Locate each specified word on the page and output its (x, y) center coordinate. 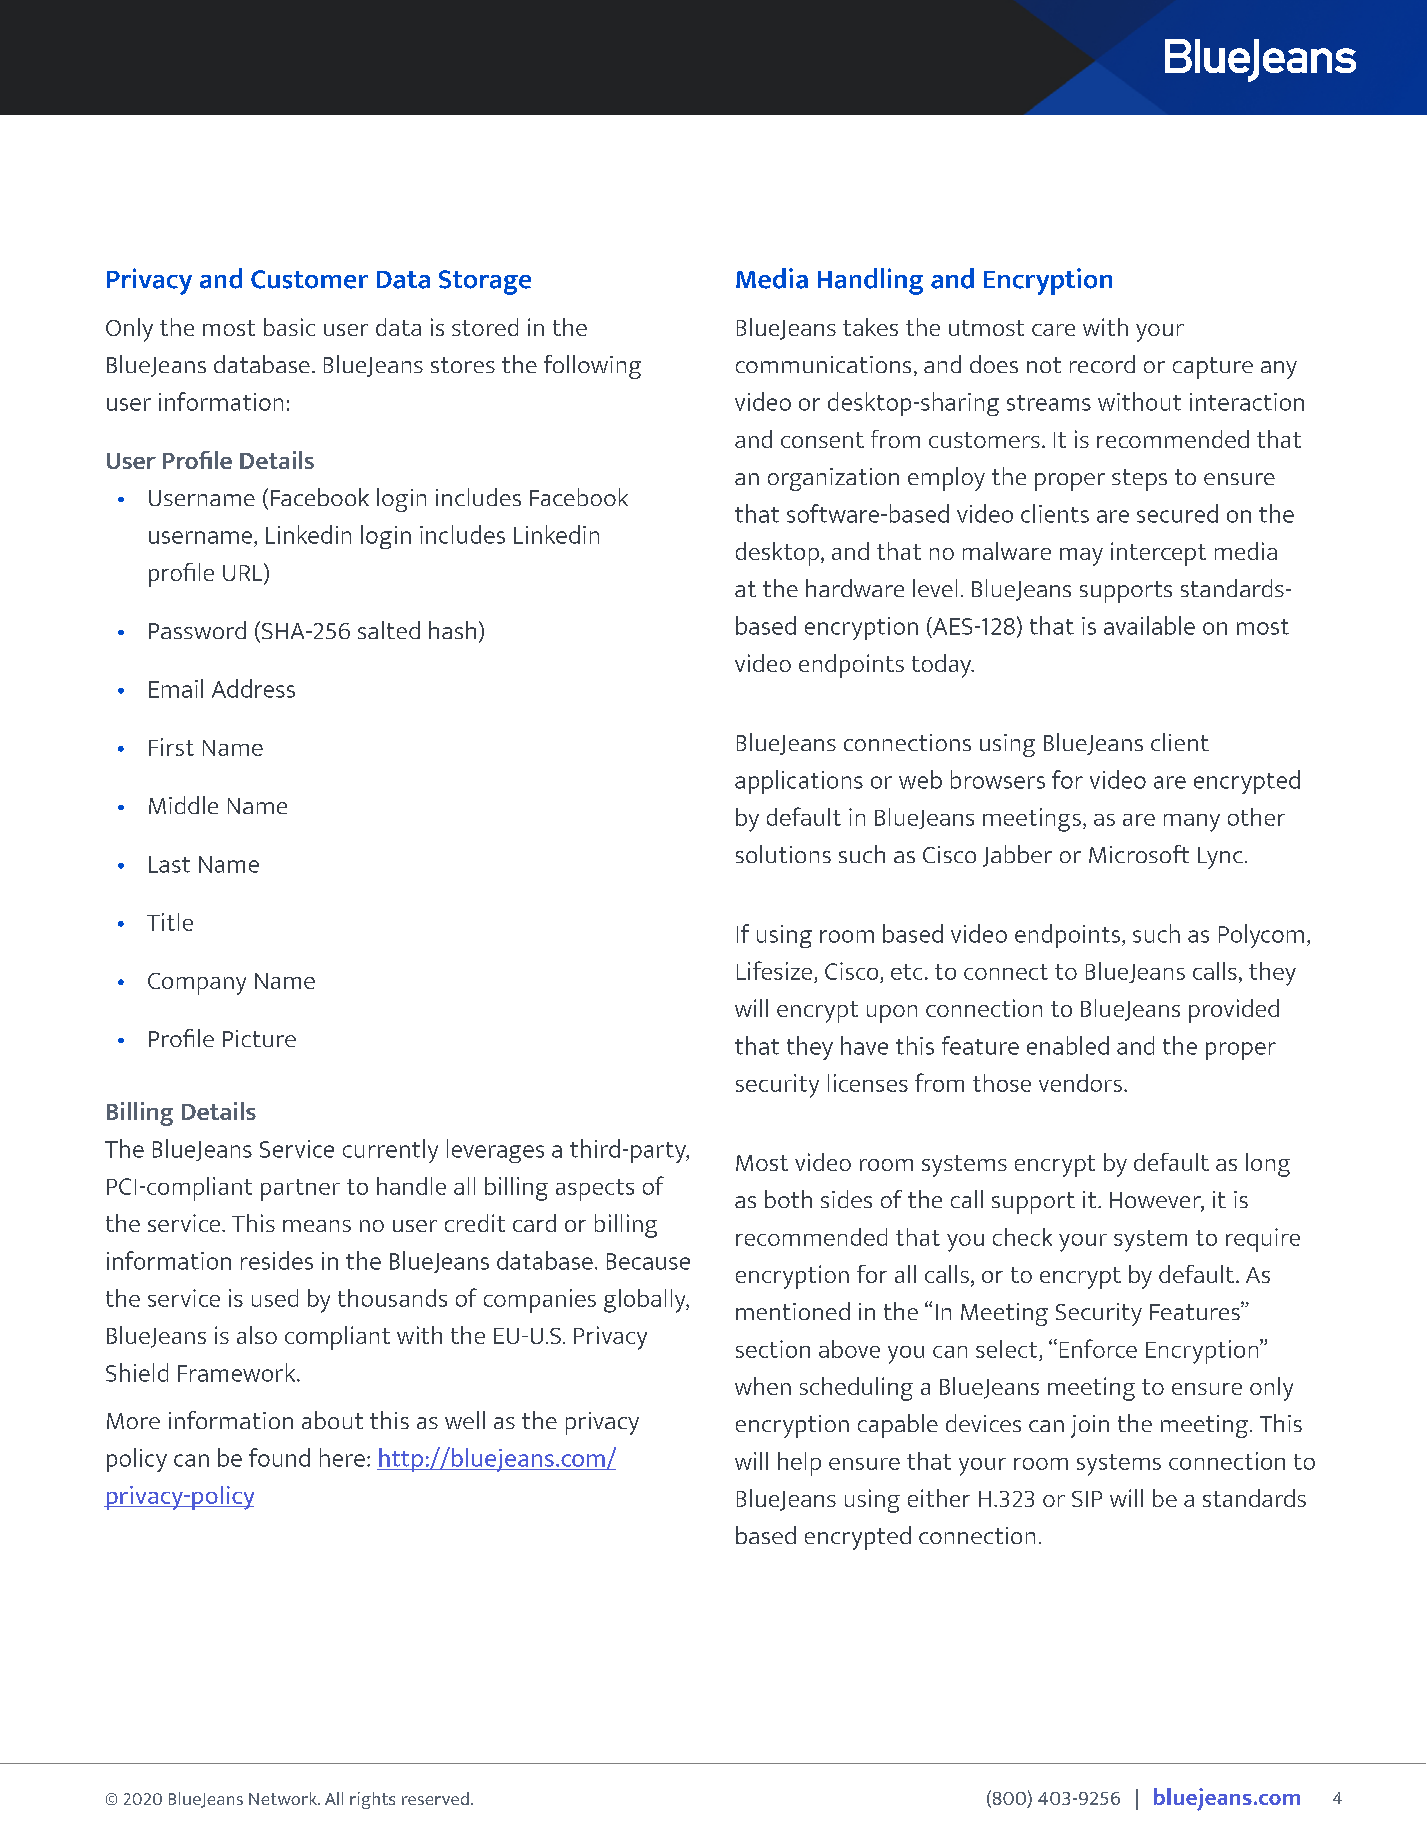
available (1149, 625)
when (763, 1386)
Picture (259, 1038)
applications (799, 782)
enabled (1068, 1045)
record (1102, 364)
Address (253, 688)
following (592, 367)
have (864, 1045)
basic (289, 327)
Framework (238, 1372)
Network (284, 1798)
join (1090, 1426)
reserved (435, 1798)
